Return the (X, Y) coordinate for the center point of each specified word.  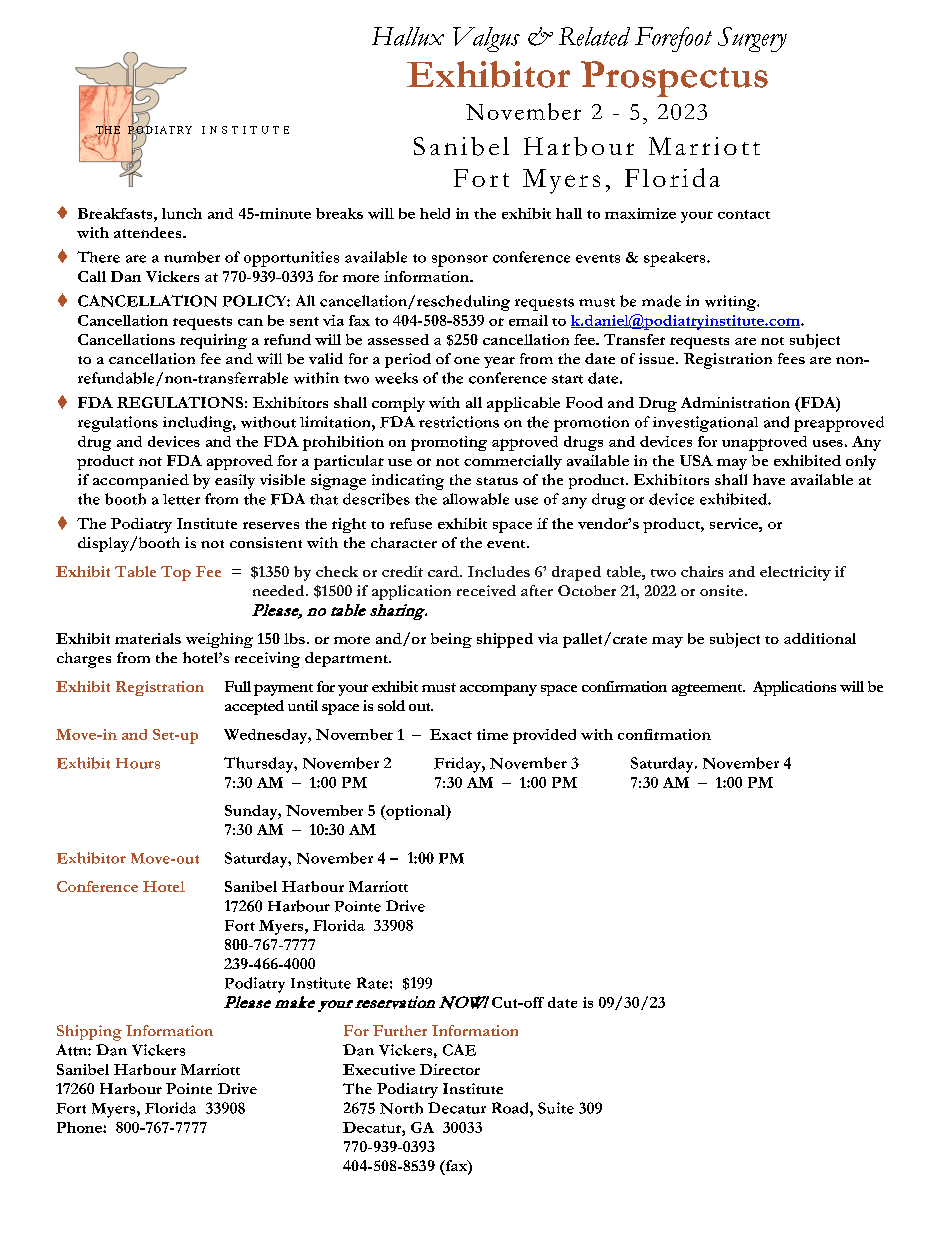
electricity (795, 573)
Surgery (752, 39)
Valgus (486, 39)
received (486, 590)
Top (176, 573)
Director (450, 1069)
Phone (80, 1127)
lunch (182, 213)
